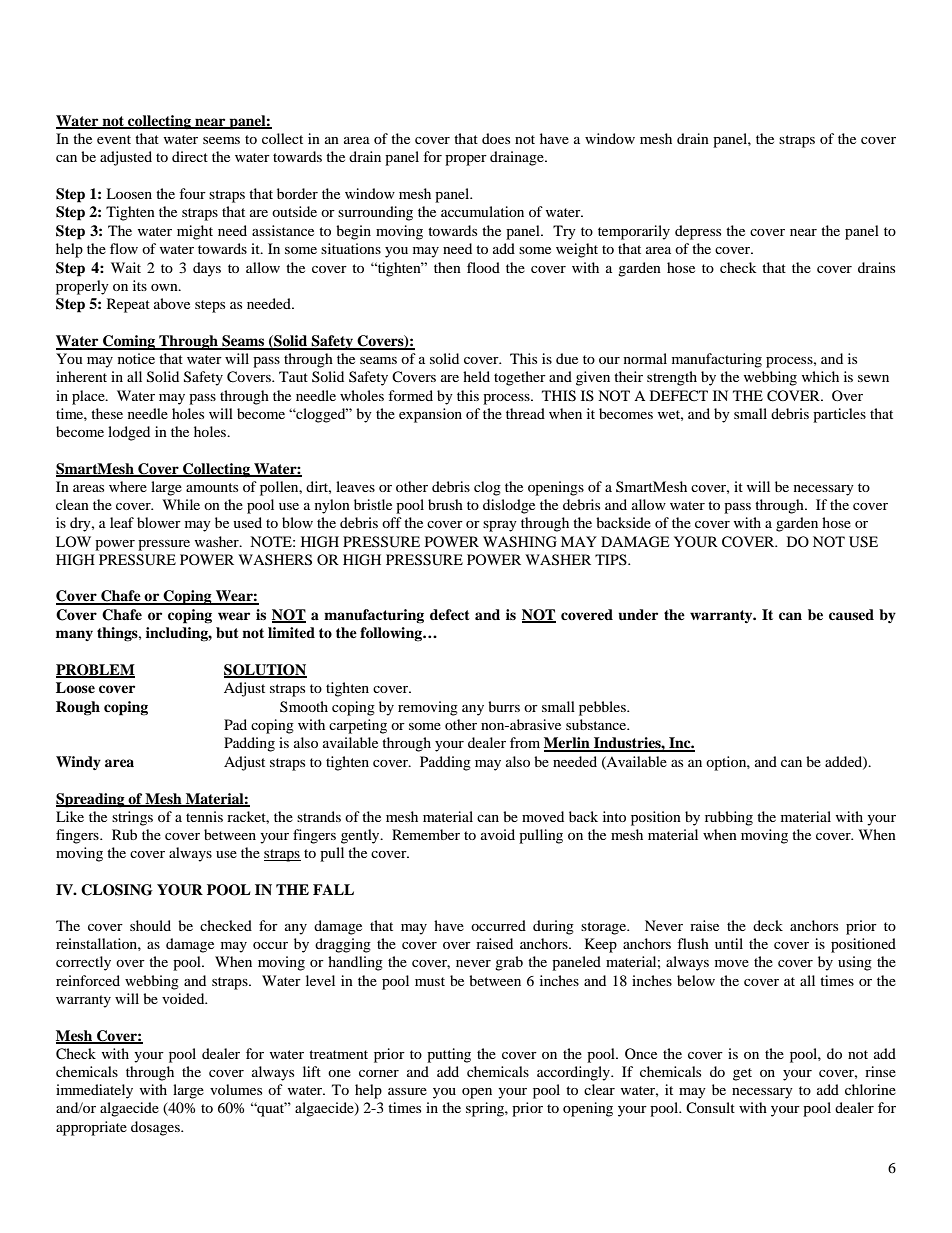 This screenshot has height=1233, width=952. What do you see at coordinates (698, 232) in the screenshot?
I see `depress` at bounding box center [698, 232].
